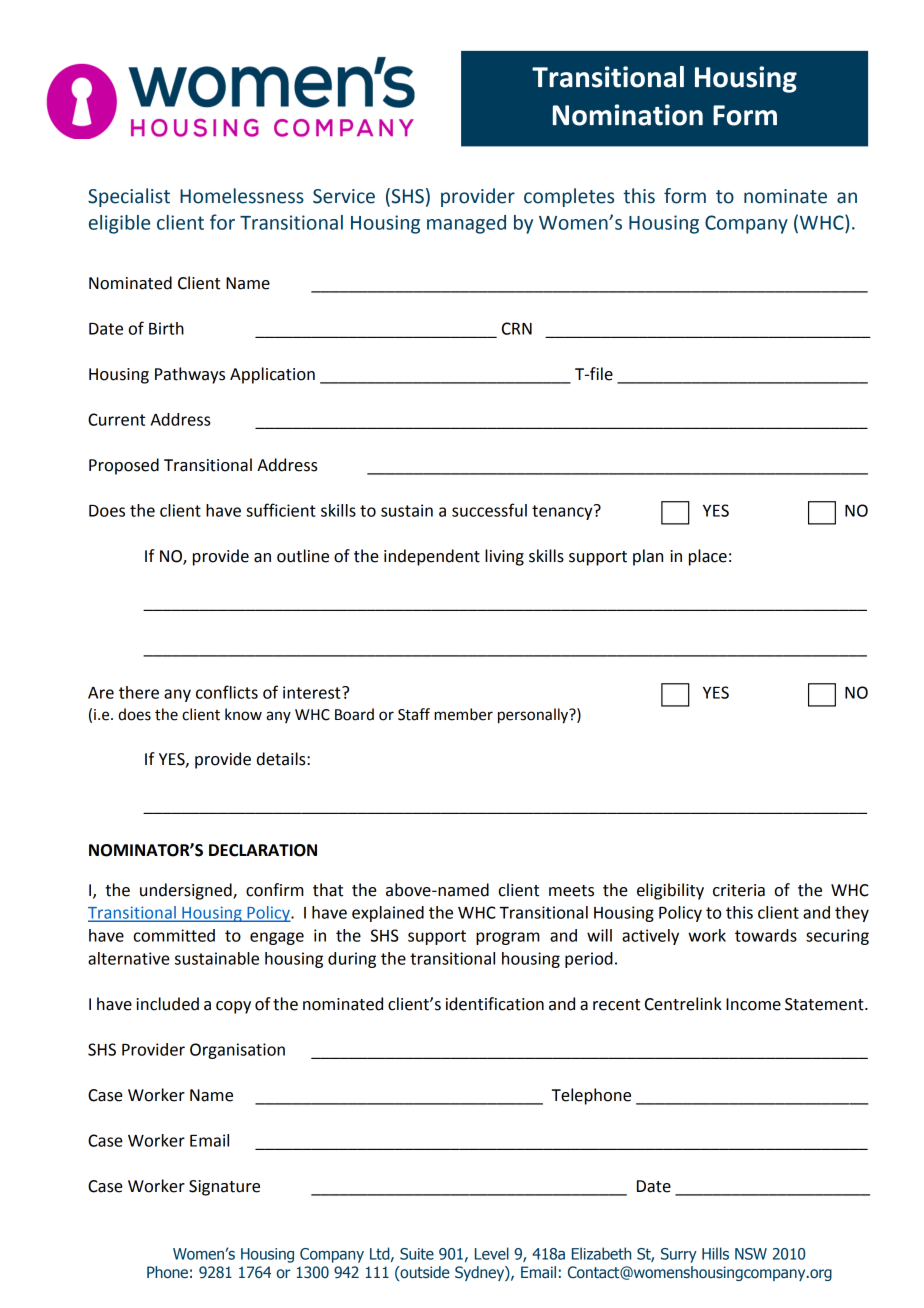 The image size is (924, 1308). What do you see at coordinates (466, 224) in the document?
I see `managed` at bounding box center [466, 224].
